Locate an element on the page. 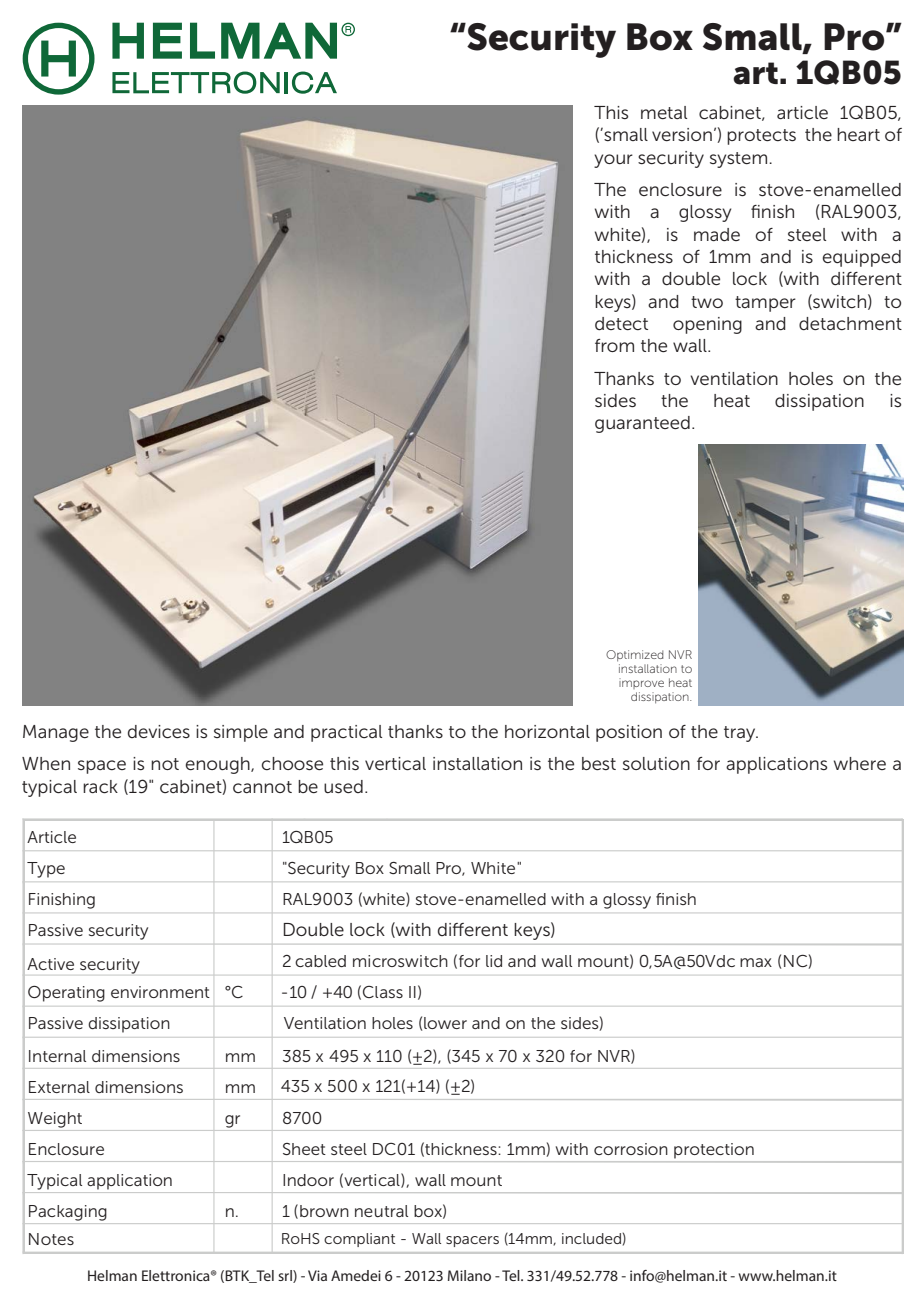 This document has height=1308, width=924. metal is located at coordinates (664, 112).
